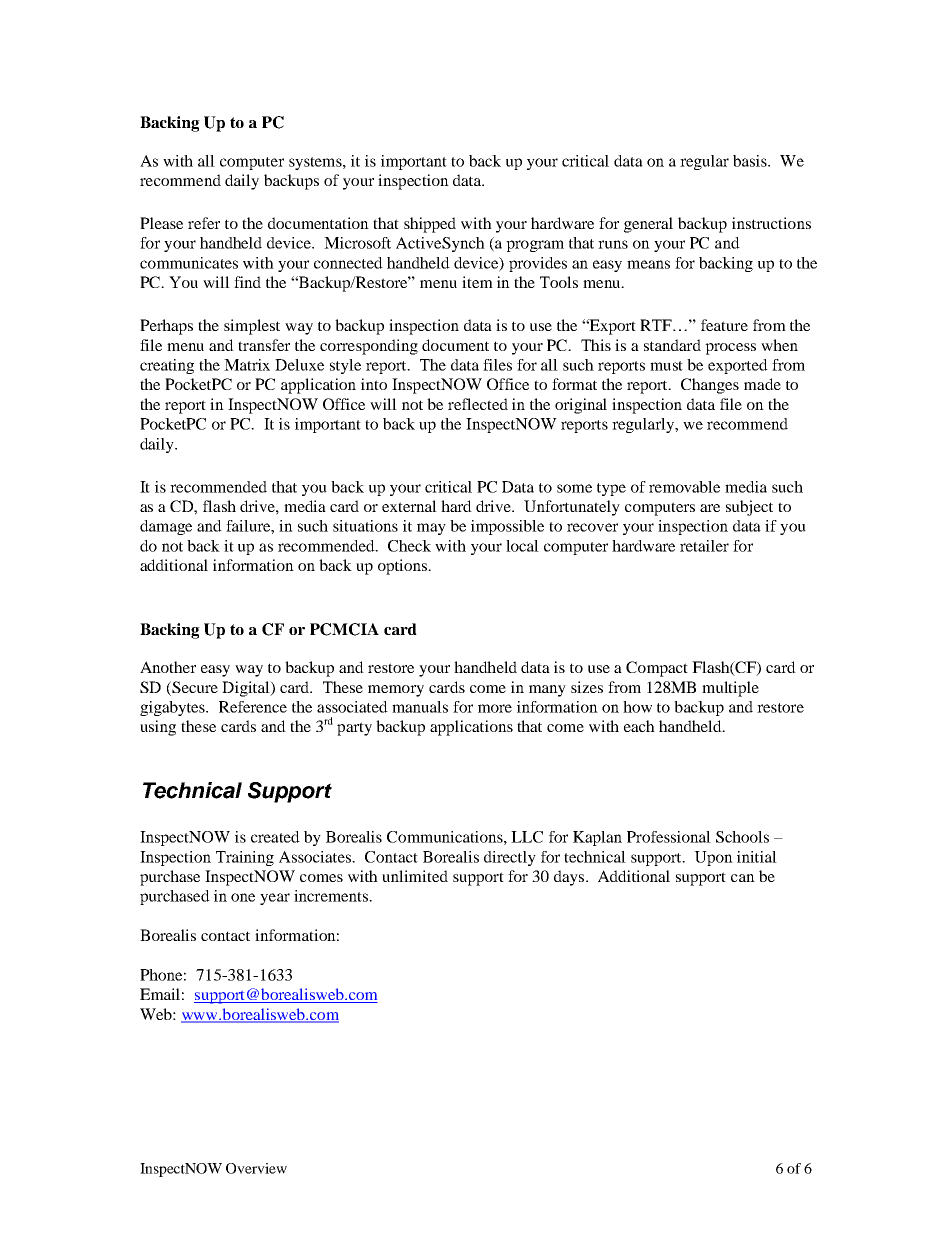 The width and height of the screenshot is (952, 1233). Describe the element at coordinates (743, 878) in the screenshot. I see `can` at that location.
